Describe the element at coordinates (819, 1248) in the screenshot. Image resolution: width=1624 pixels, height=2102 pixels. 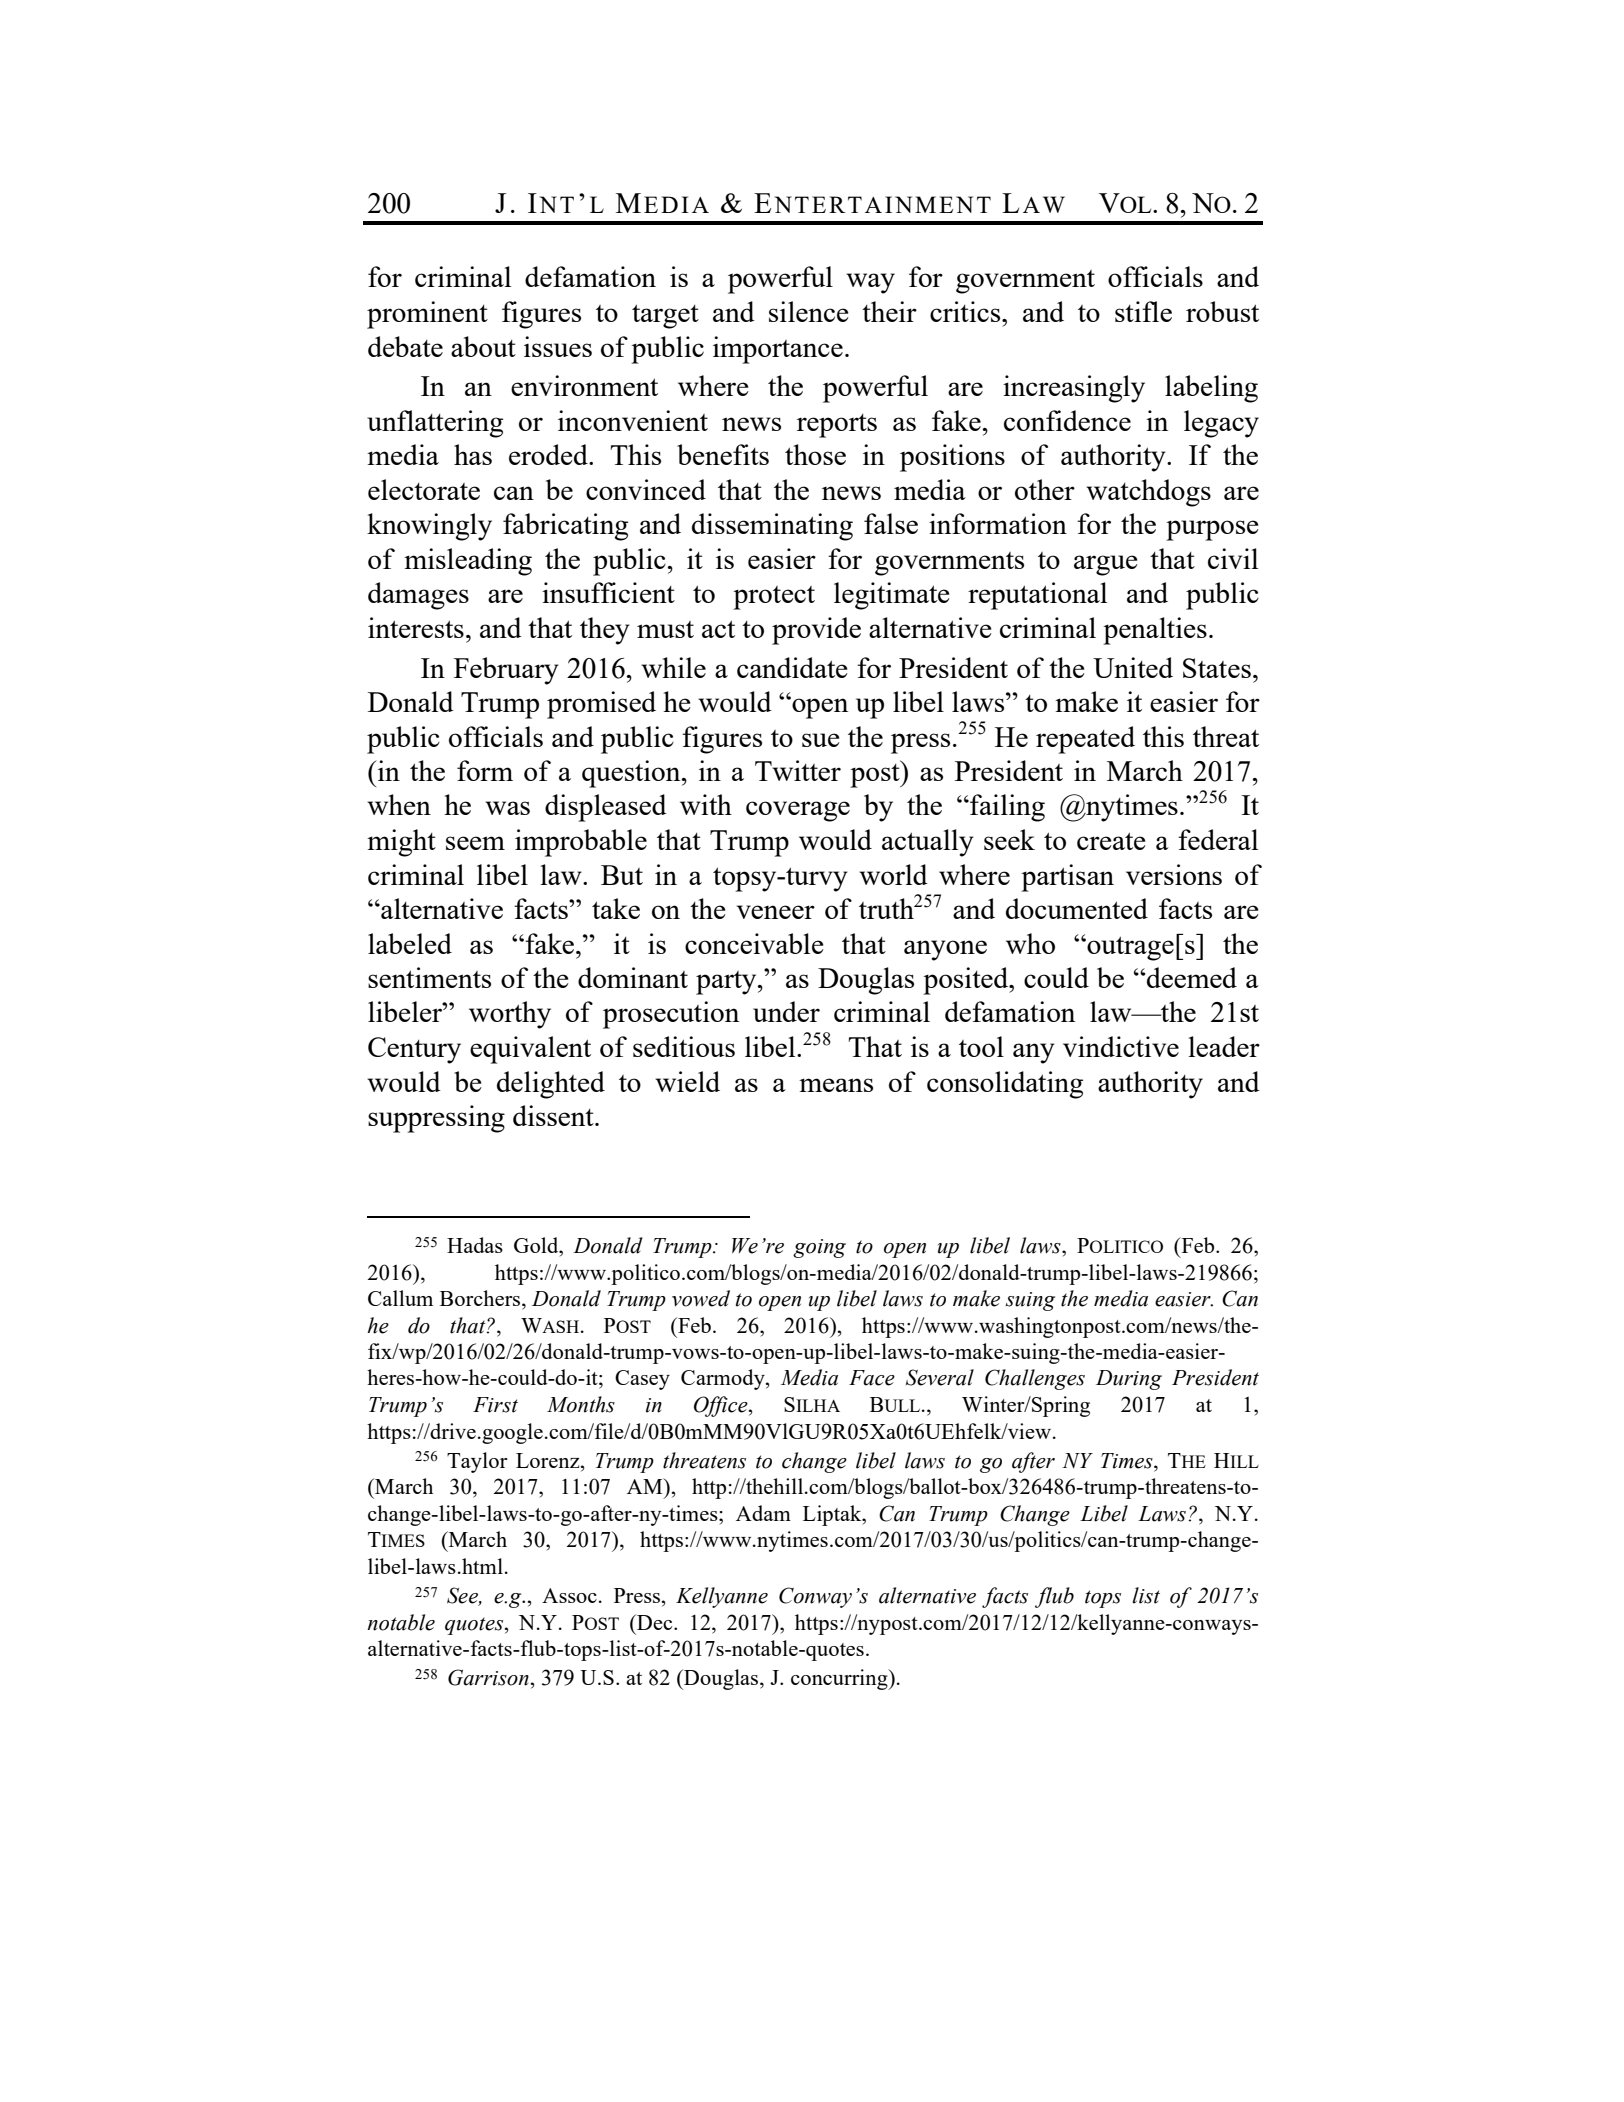
I see `going` at that location.
